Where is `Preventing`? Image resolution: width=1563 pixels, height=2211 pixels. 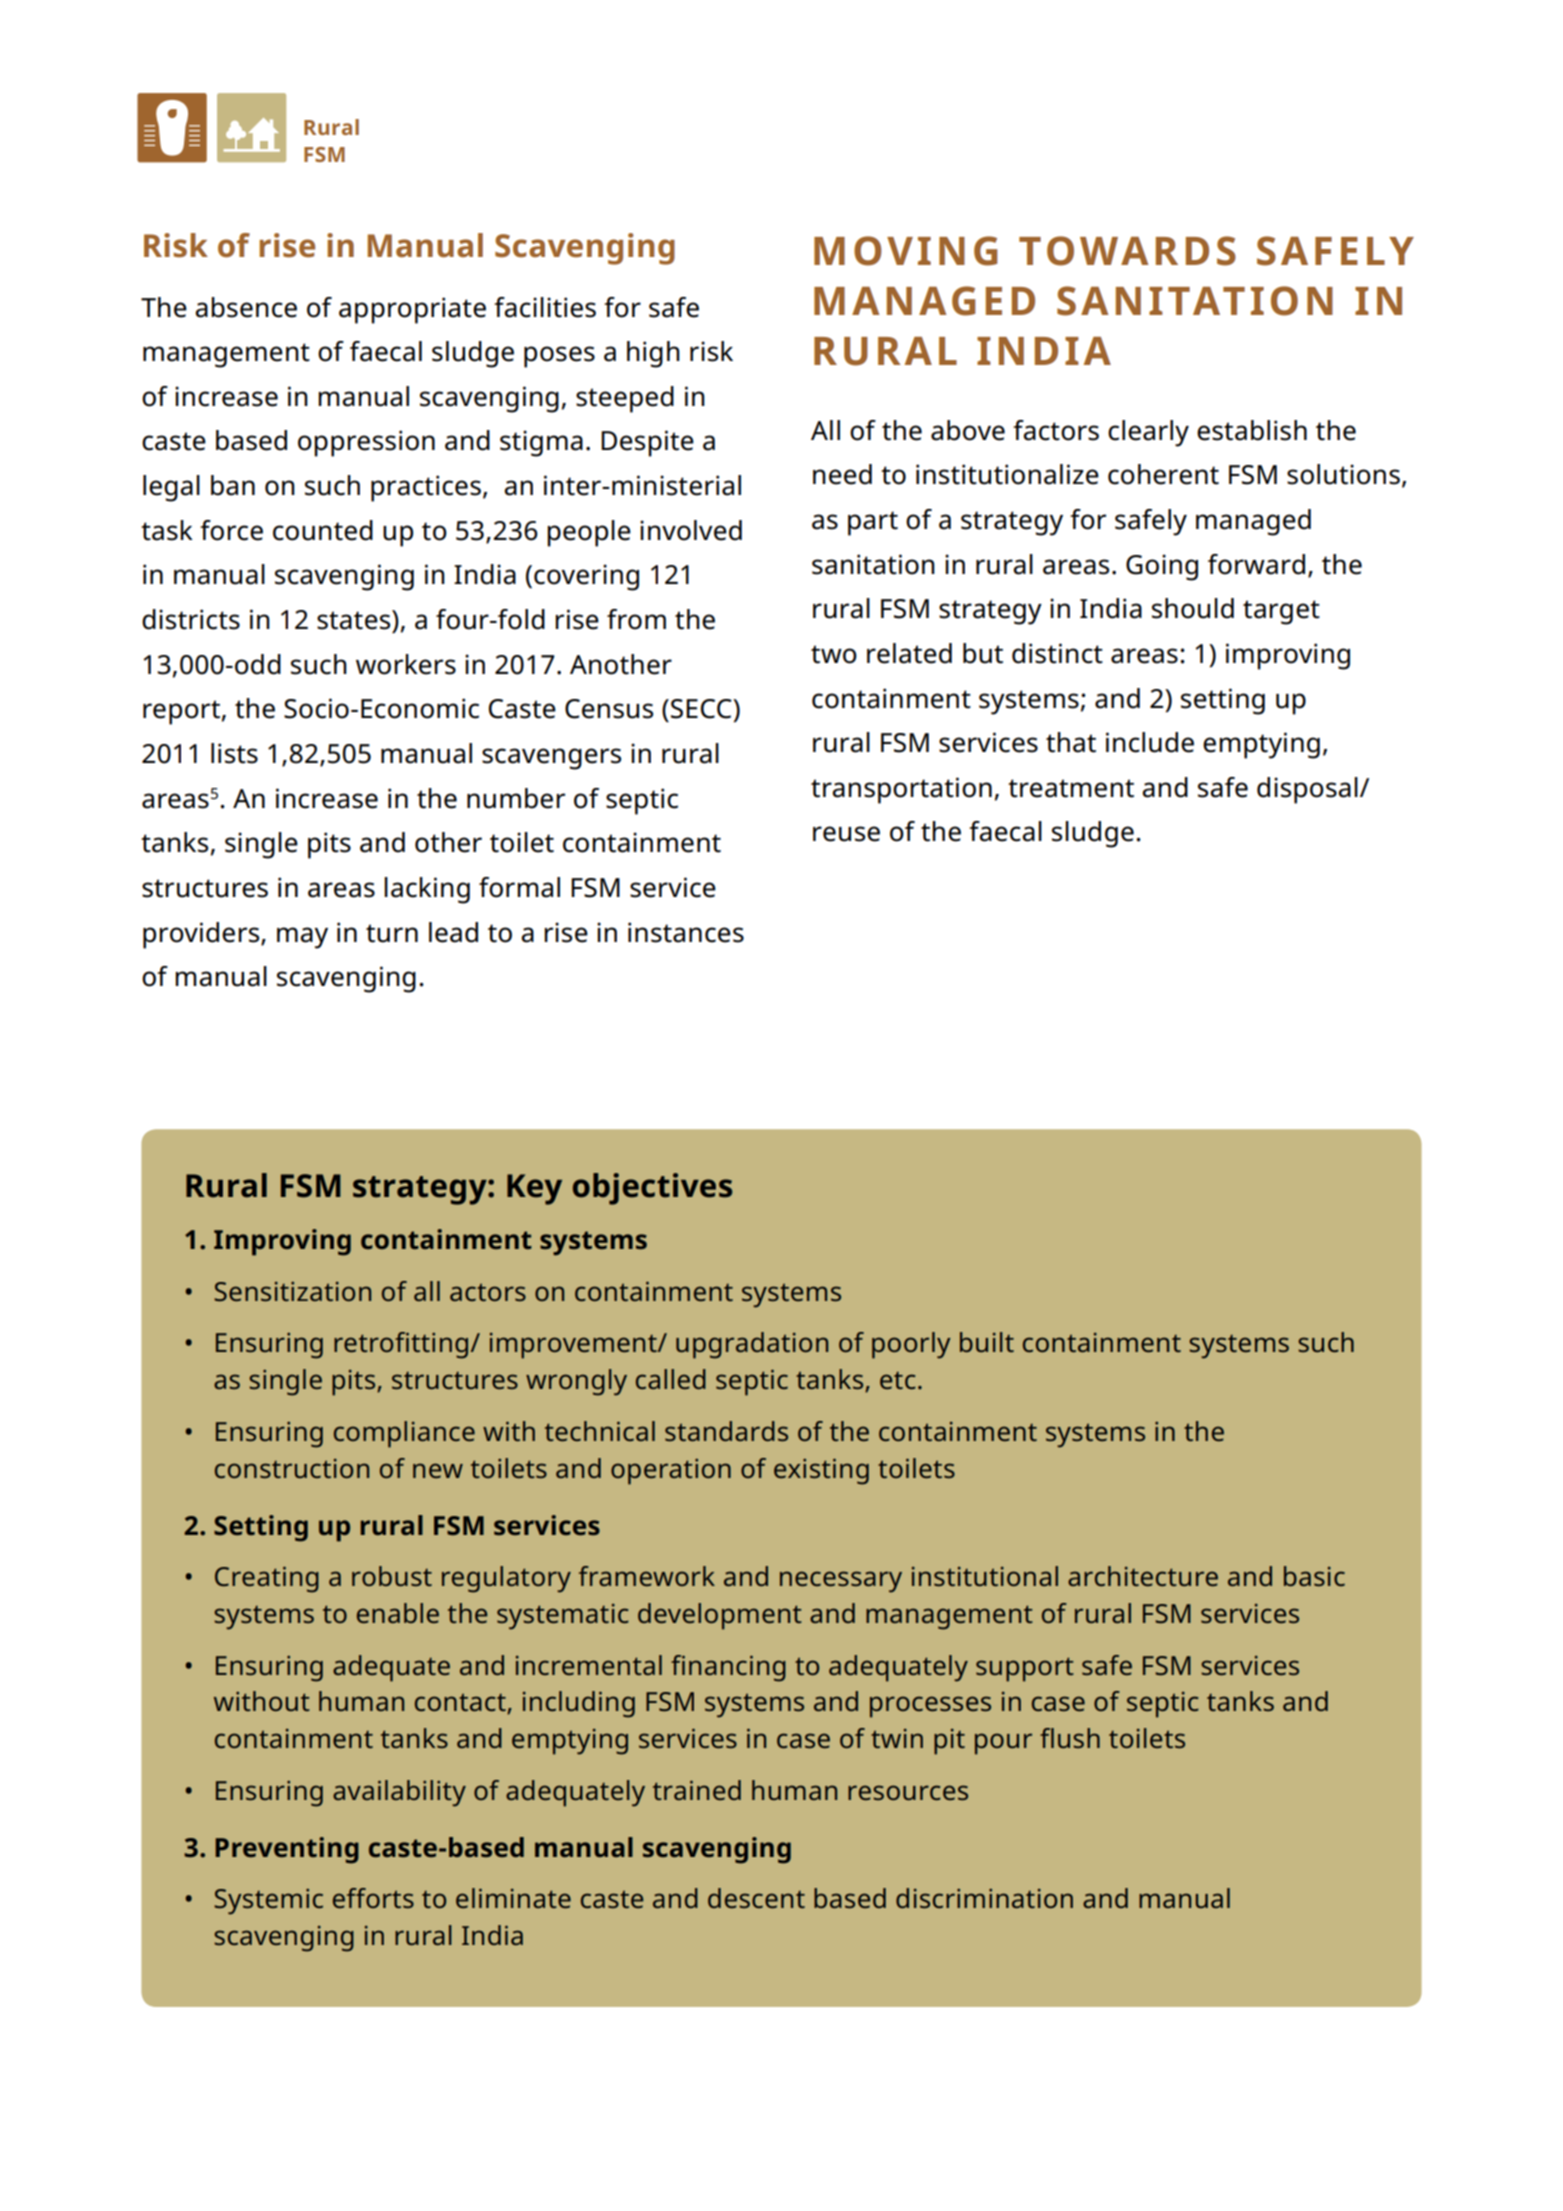 Preventing is located at coordinates (287, 1850).
